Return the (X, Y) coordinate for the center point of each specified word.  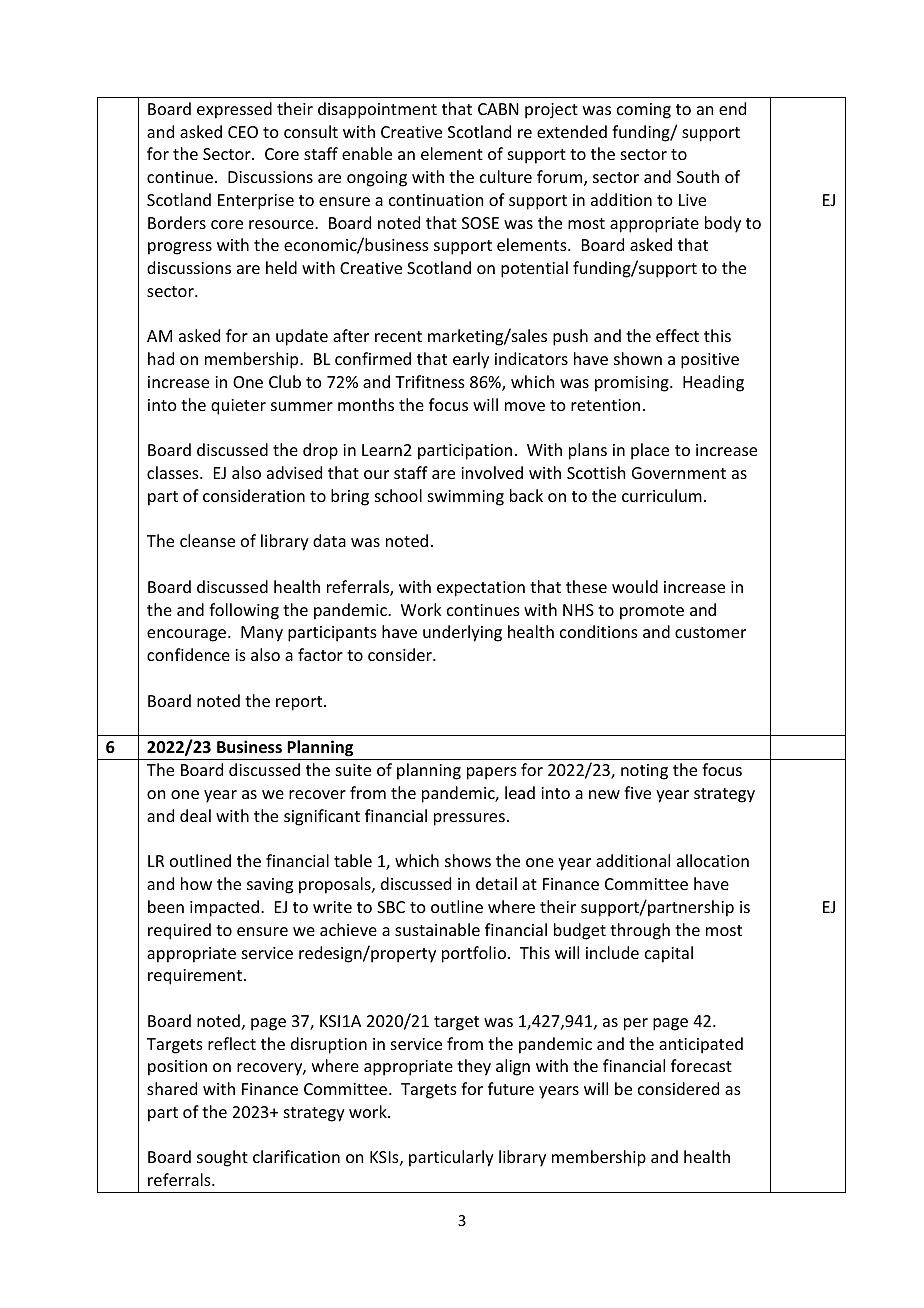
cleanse (207, 540)
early (471, 360)
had (161, 358)
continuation (436, 200)
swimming (466, 498)
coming (644, 111)
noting (644, 772)
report (300, 703)
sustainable (437, 929)
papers (492, 773)
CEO (243, 132)
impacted (224, 908)
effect (677, 335)
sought (222, 1158)
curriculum (662, 495)
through (640, 931)
